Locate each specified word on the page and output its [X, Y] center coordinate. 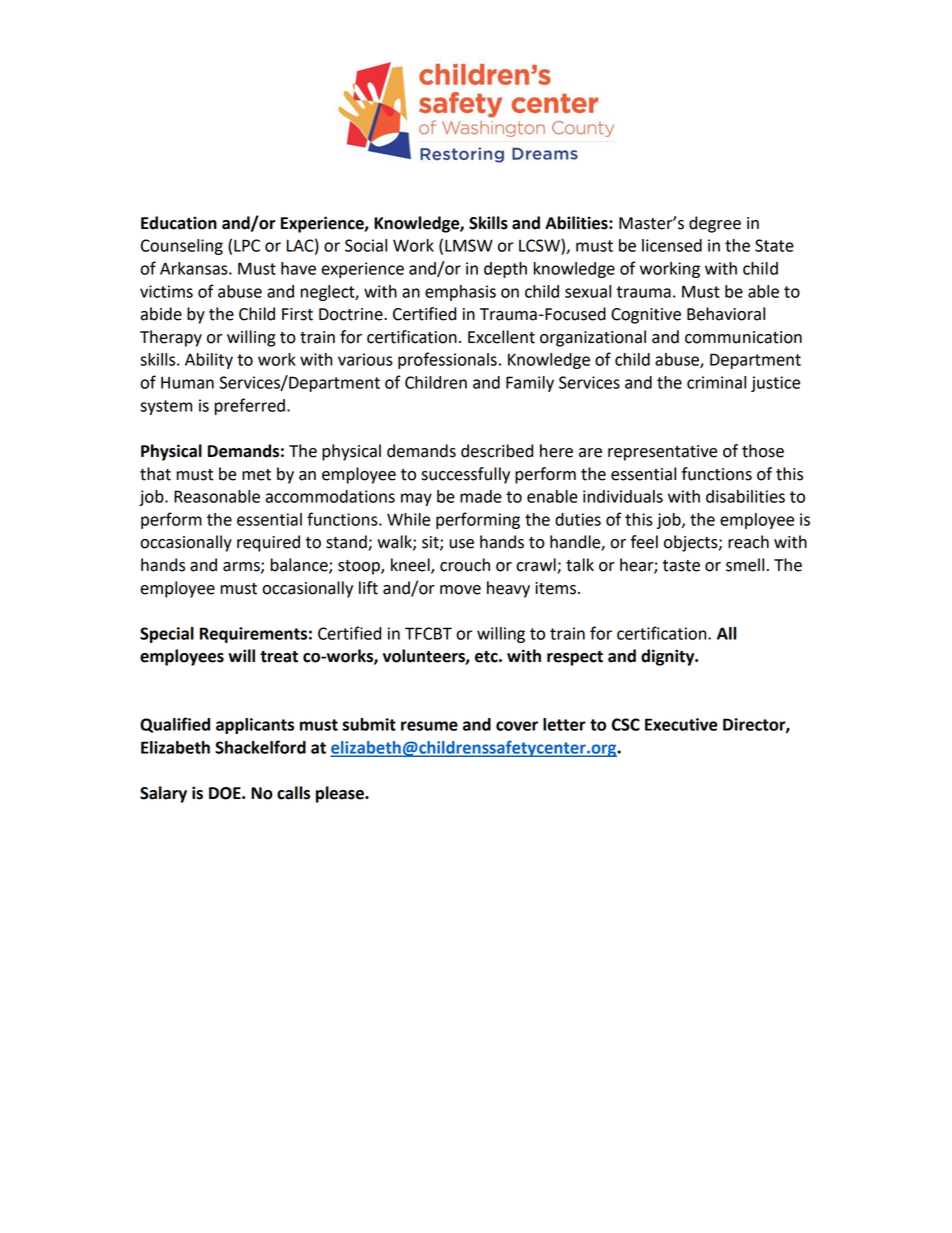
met [256, 475]
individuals [623, 496]
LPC [247, 245]
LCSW [540, 245]
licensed [672, 245]
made [481, 496]
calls [293, 793]
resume [429, 726]
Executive [681, 724]
